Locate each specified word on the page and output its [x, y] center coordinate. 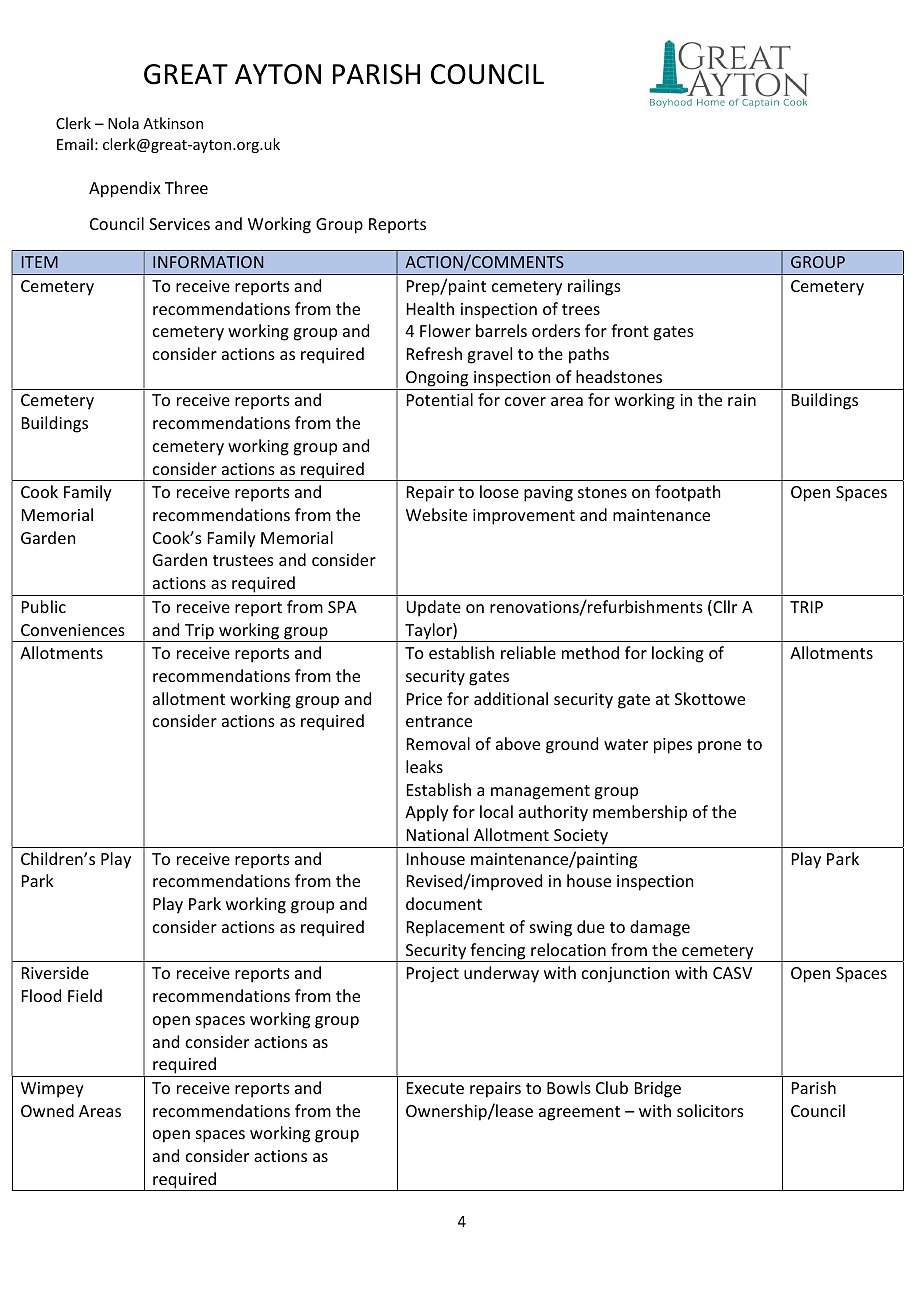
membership [640, 813]
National [437, 834]
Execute [435, 1088]
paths [589, 355]
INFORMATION [208, 262]
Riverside [55, 972]
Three [186, 187]
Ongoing [437, 379]
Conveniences [73, 630]
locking [678, 654]
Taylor [428, 632]
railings [594, 287]
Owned [47, 1110]
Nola [123, 123]
